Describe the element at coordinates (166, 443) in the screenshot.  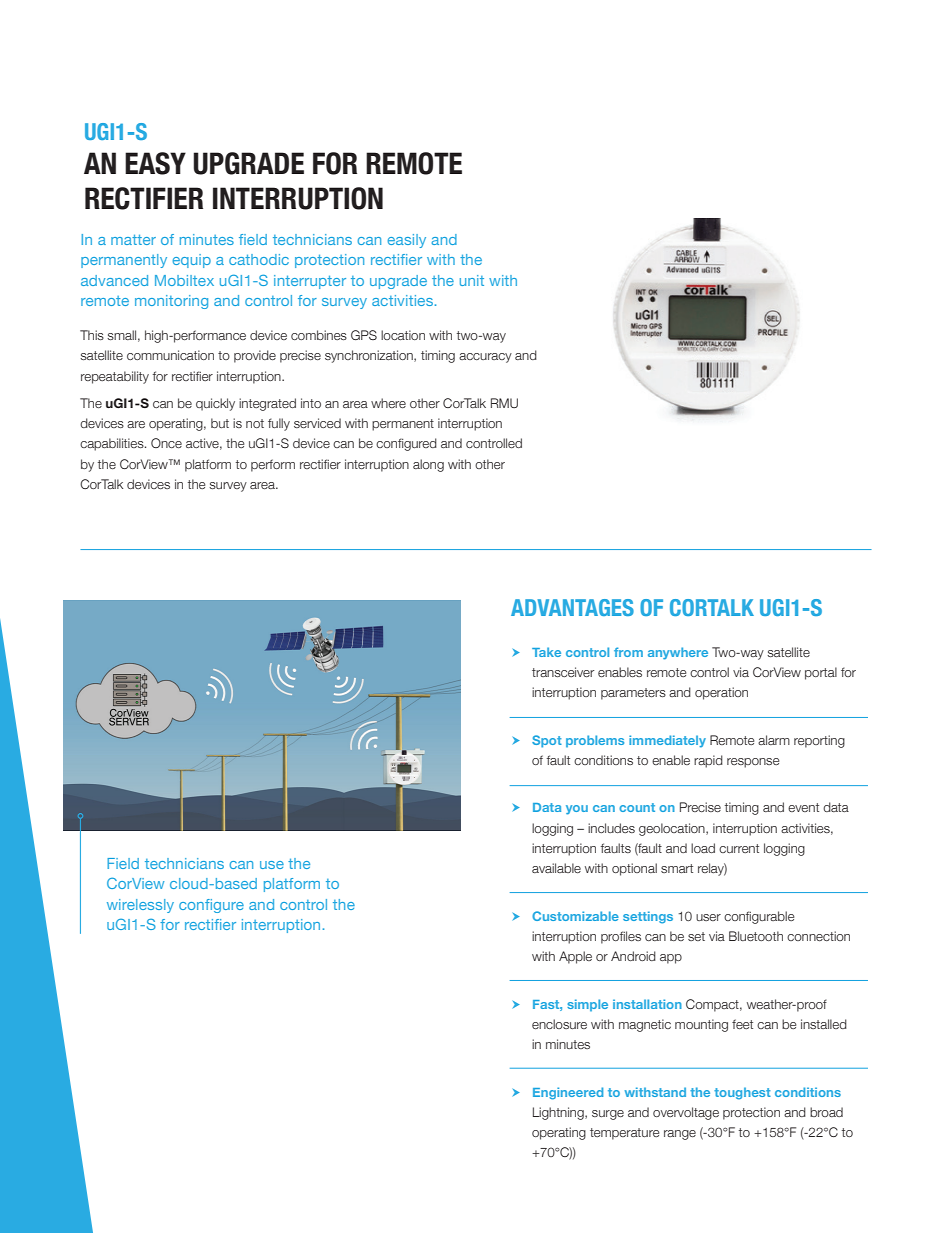
I see `Once` at that location.
